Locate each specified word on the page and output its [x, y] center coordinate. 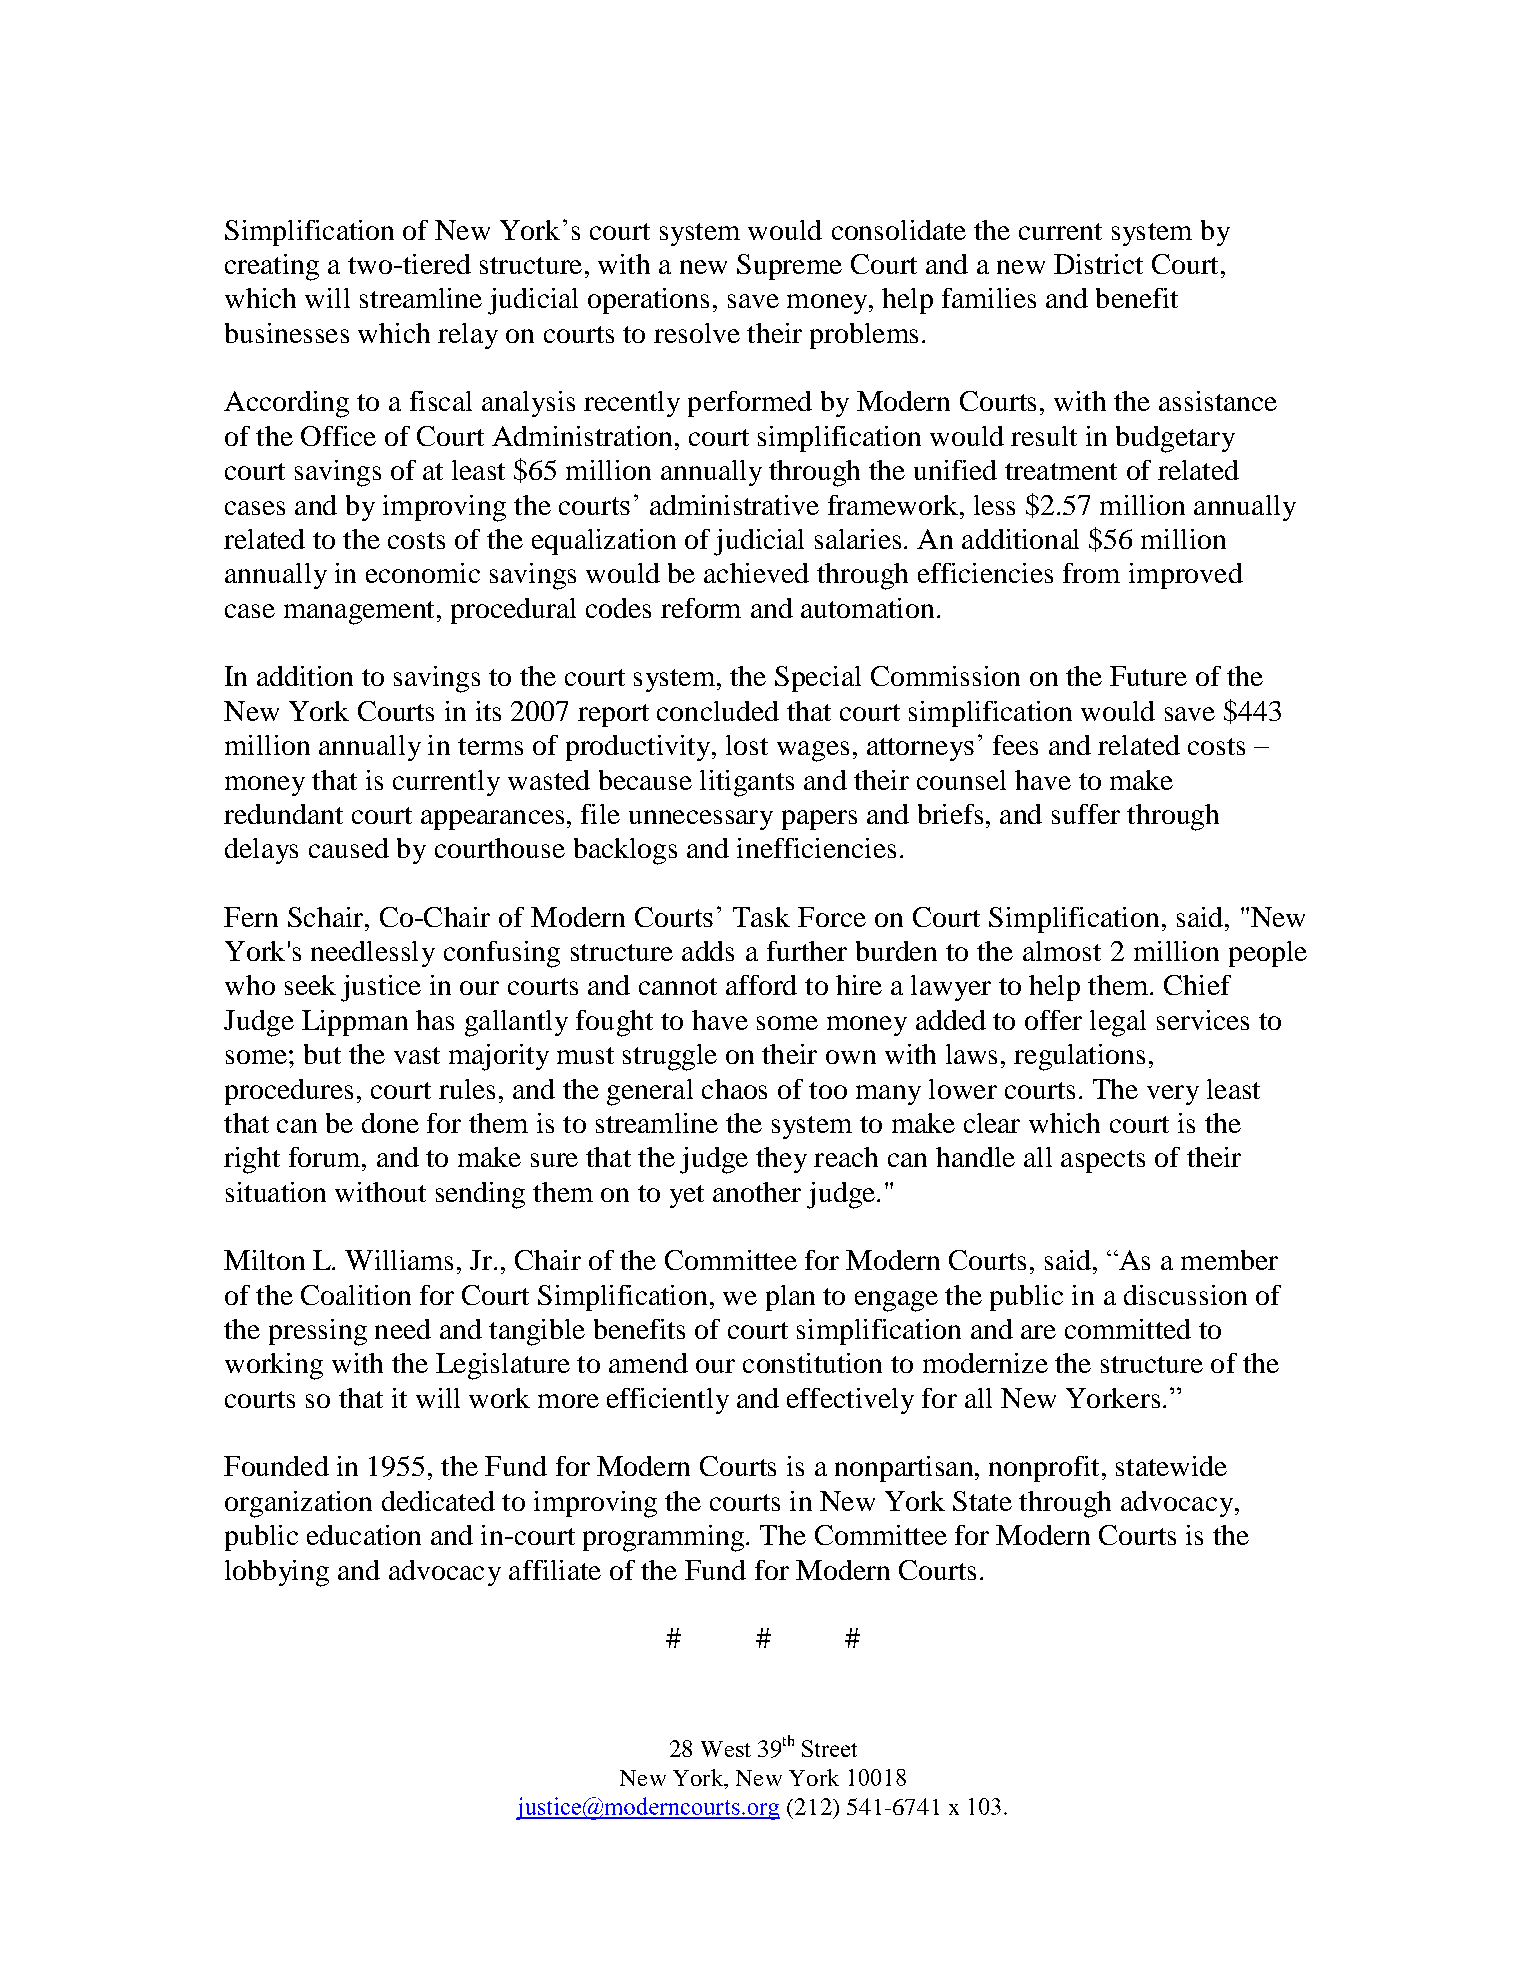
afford [761, 985]
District [1098, 264]
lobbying [277, 1573]
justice [381, 988]
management [359, 613]
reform [701, 608]
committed [1128, 1329]
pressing [318, 1332]
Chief [1197, 985]
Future [1148, 676]
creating [272, 267]
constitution [812, 1363]
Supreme [789, 267]
